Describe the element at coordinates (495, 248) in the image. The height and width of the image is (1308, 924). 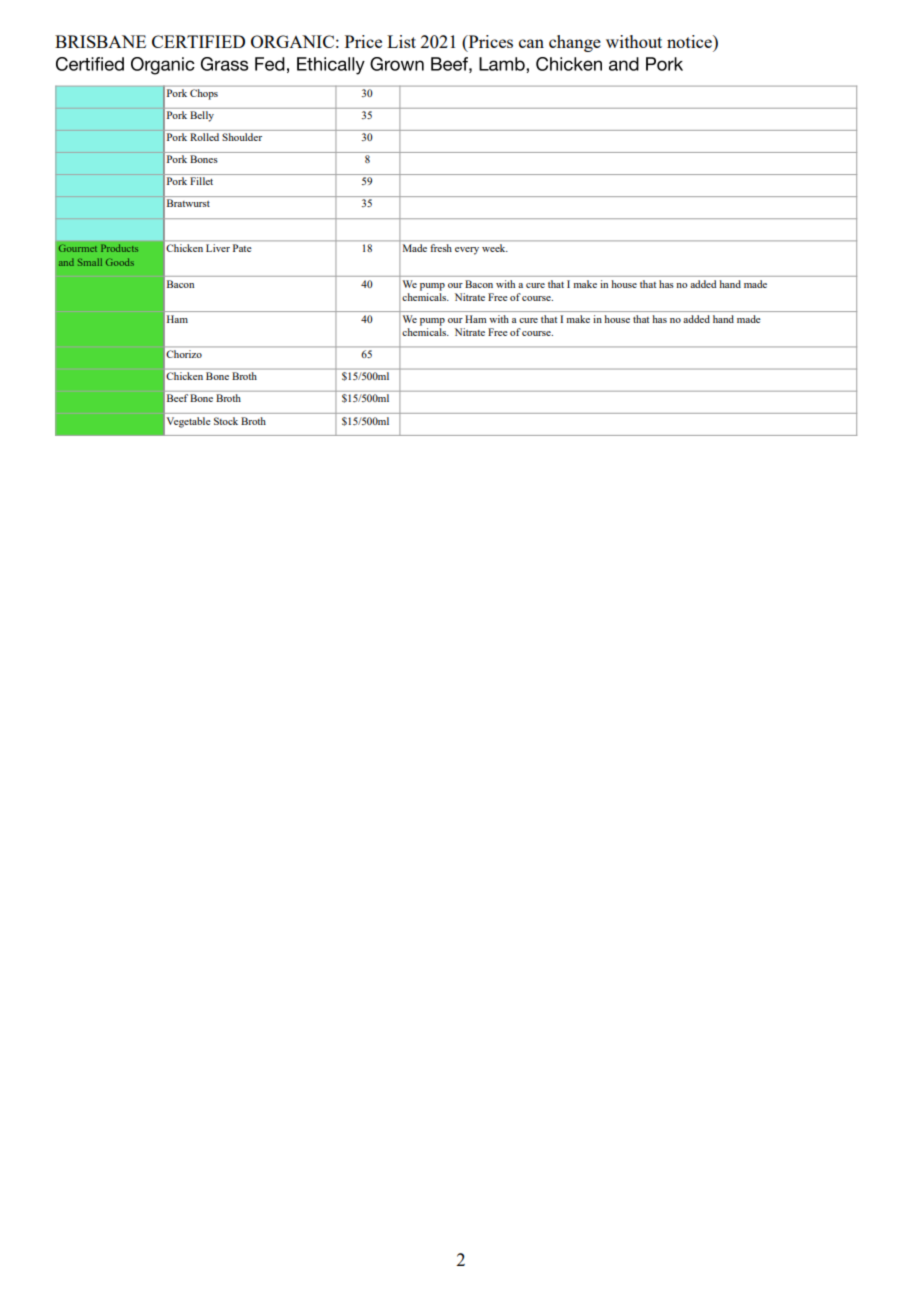
I see `week` at that location.
